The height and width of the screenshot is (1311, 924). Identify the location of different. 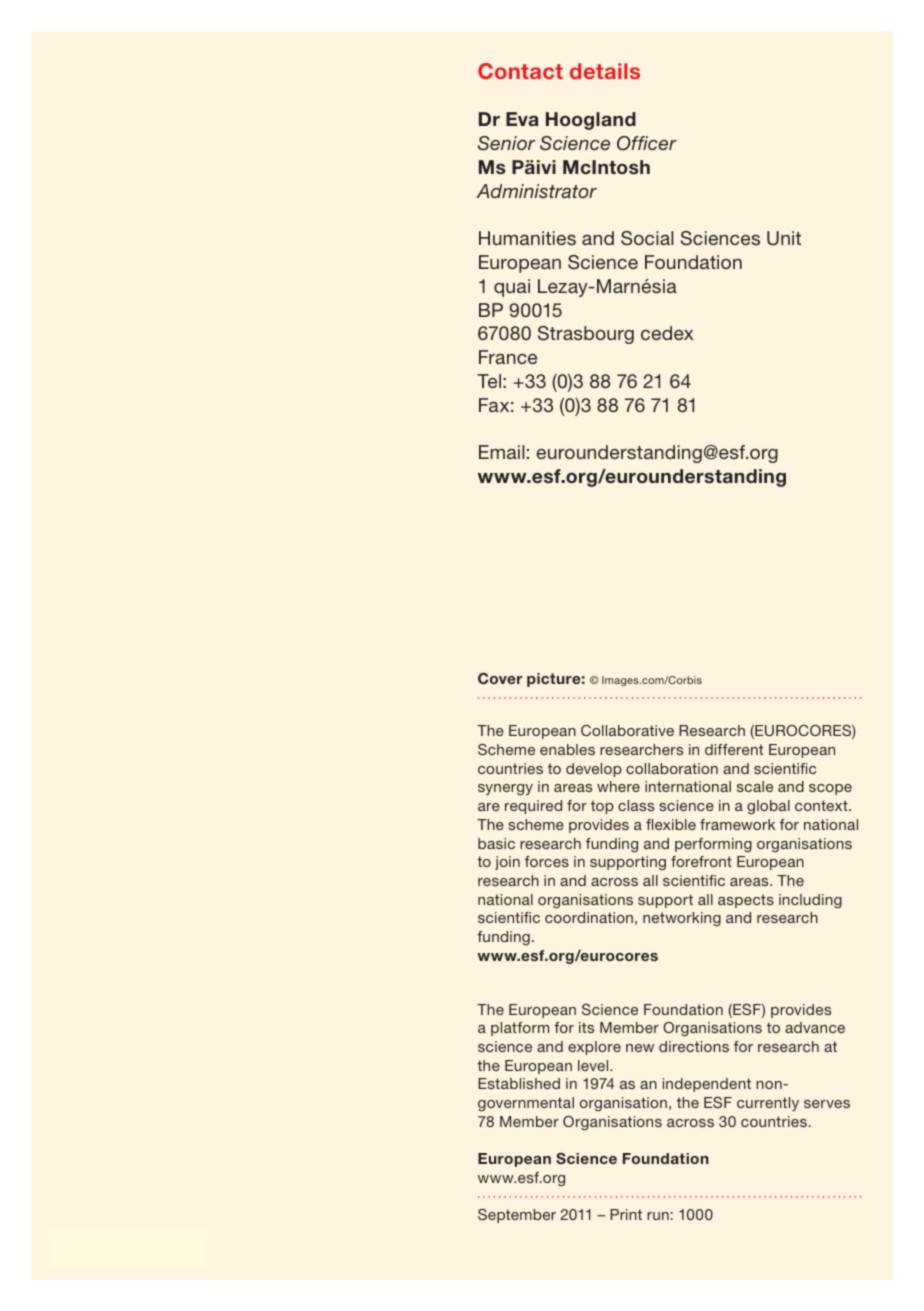
(734, 749).
